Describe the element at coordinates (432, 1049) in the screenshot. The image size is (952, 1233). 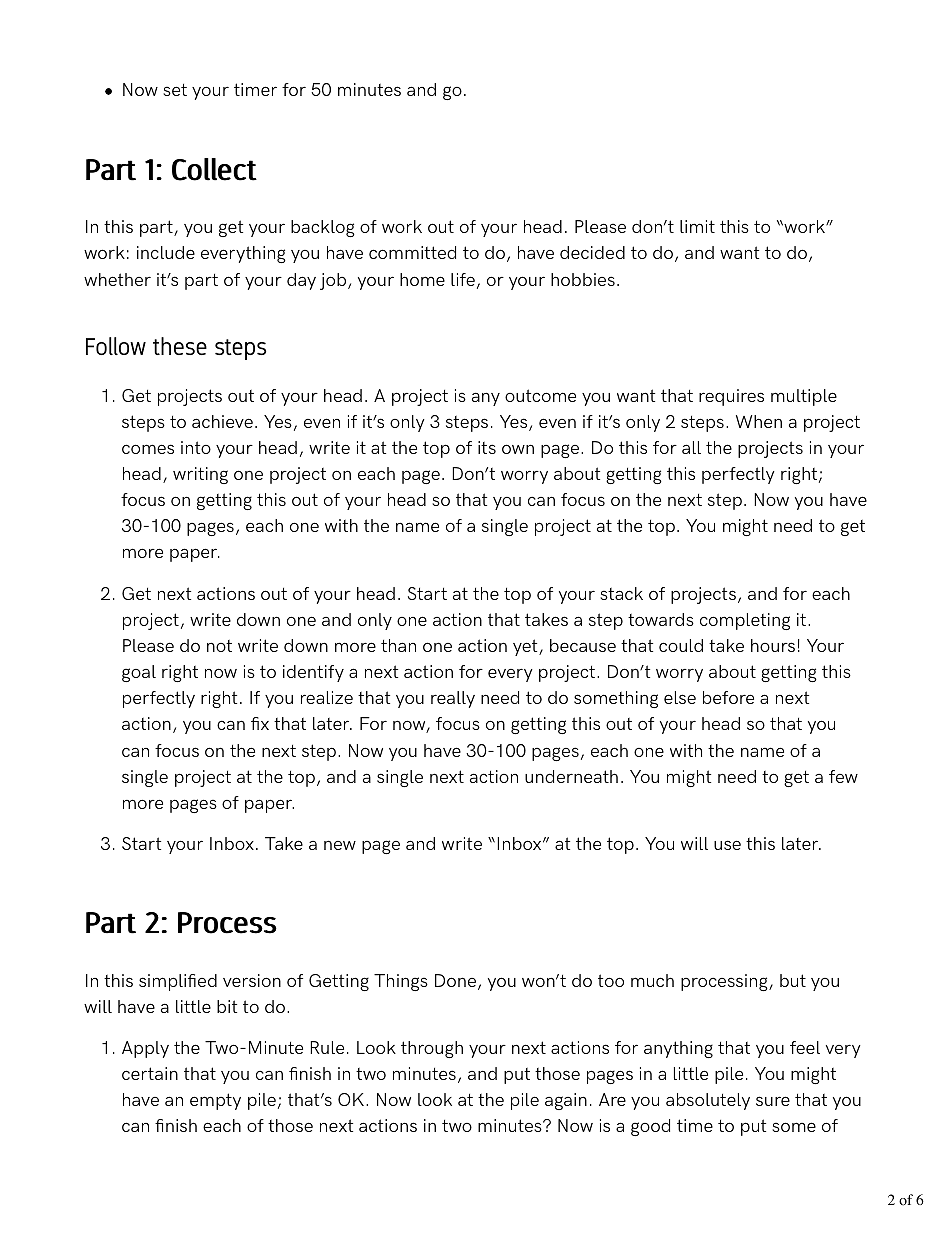
I see `through` at that location.
